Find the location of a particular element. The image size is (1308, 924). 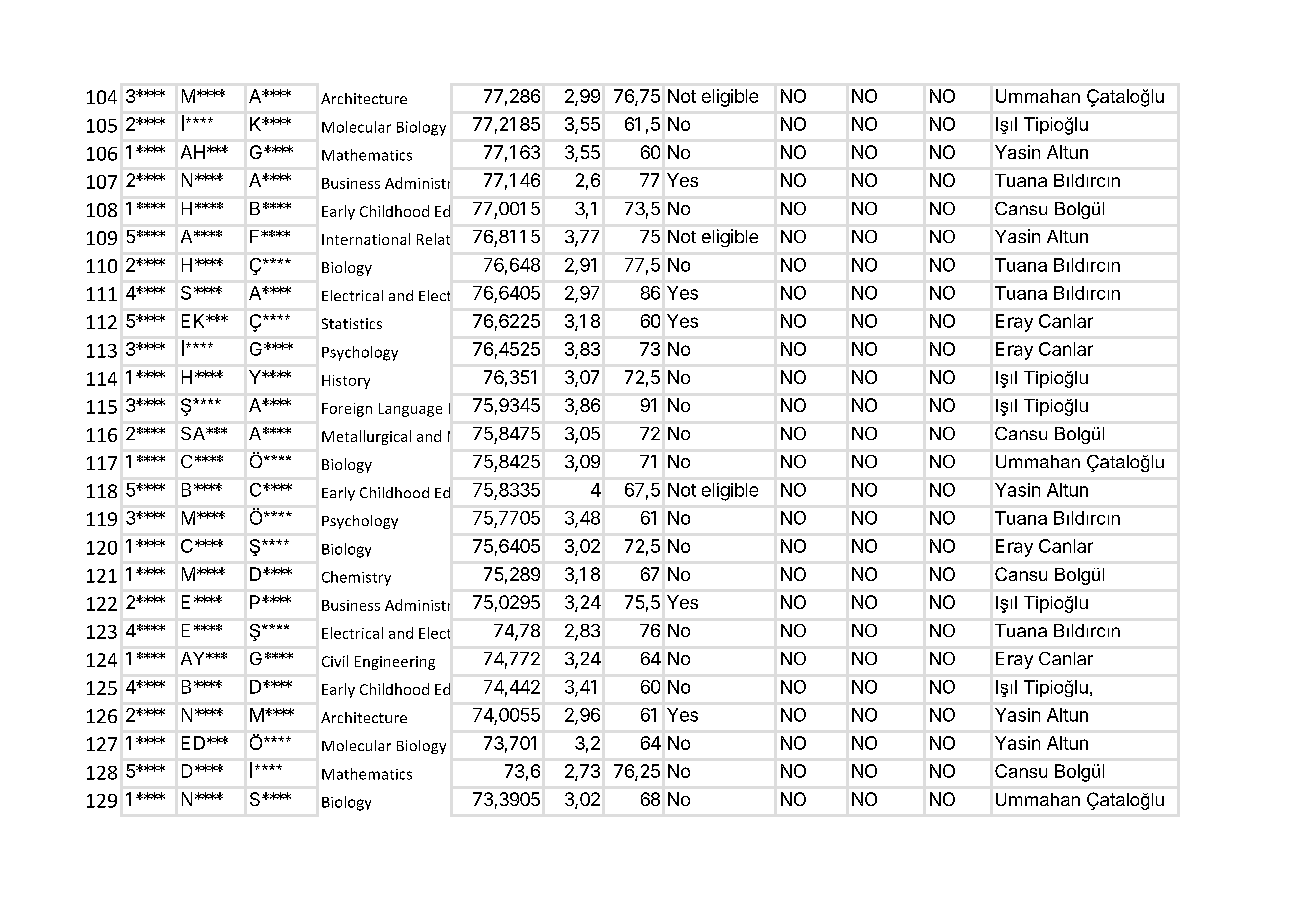

Metallurgical is located at coordinates (366, 437).
